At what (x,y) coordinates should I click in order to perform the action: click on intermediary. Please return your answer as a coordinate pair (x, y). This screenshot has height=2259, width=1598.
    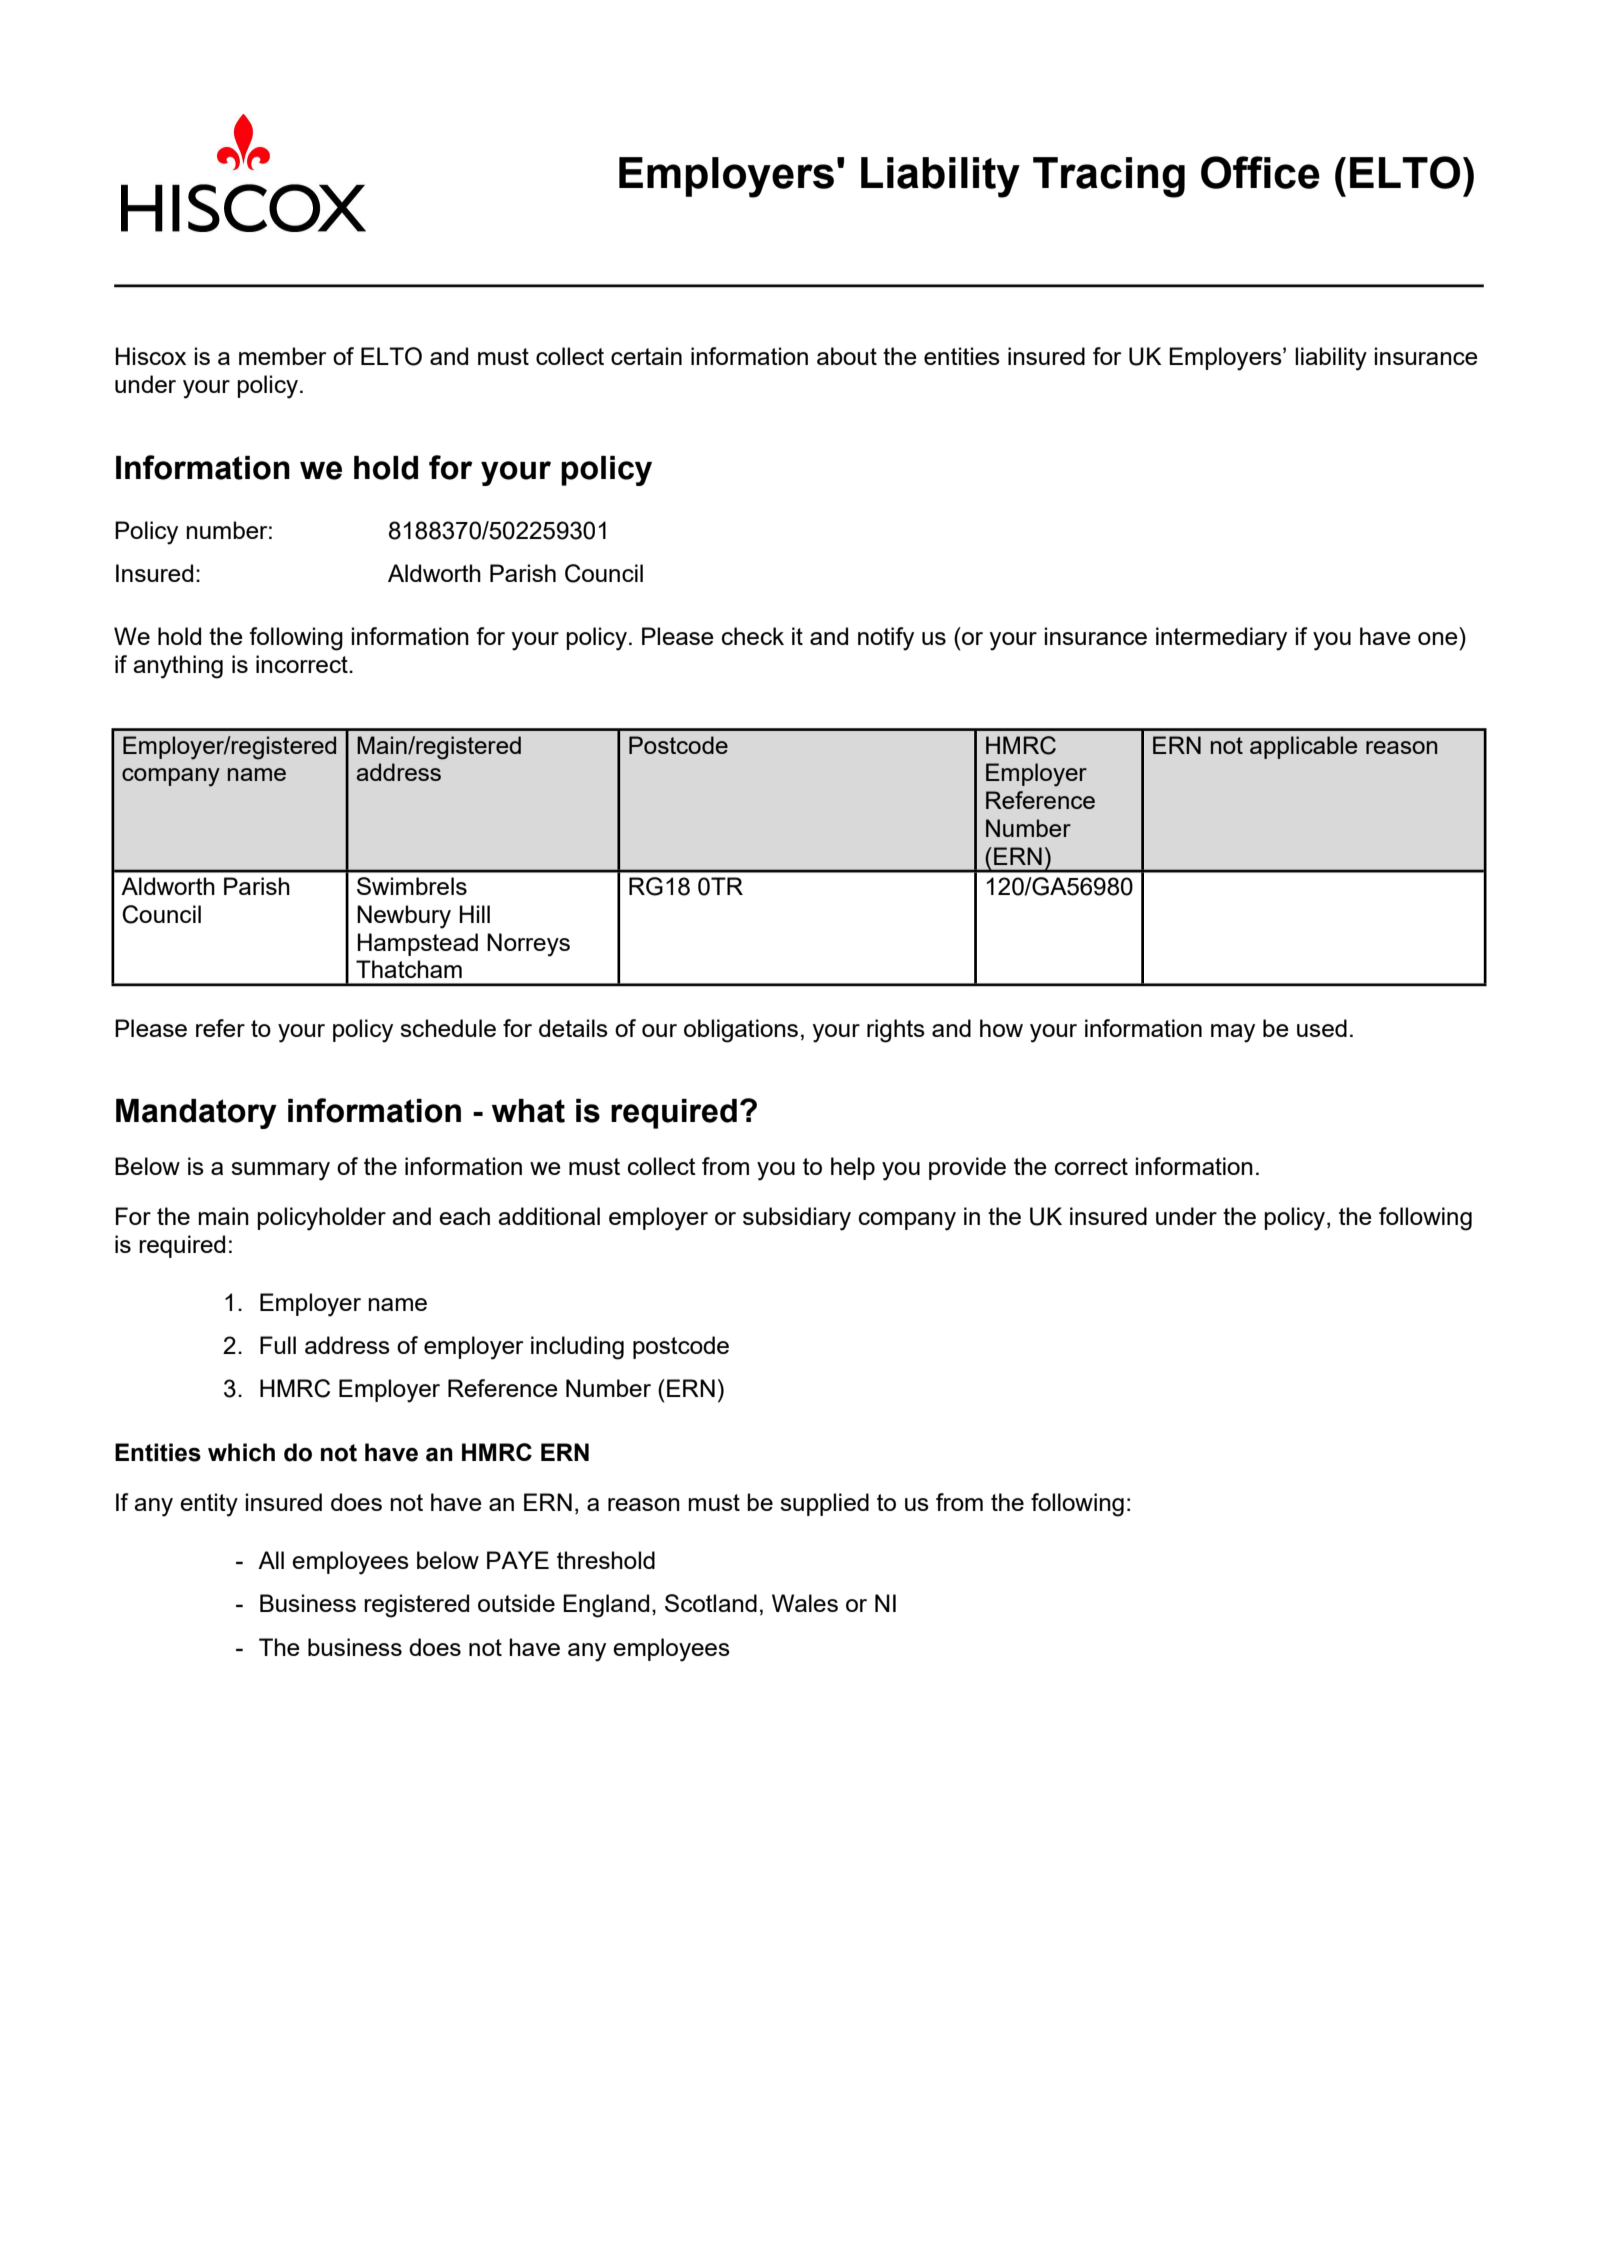
    Looking at the image, I should click on (1221, 639).
